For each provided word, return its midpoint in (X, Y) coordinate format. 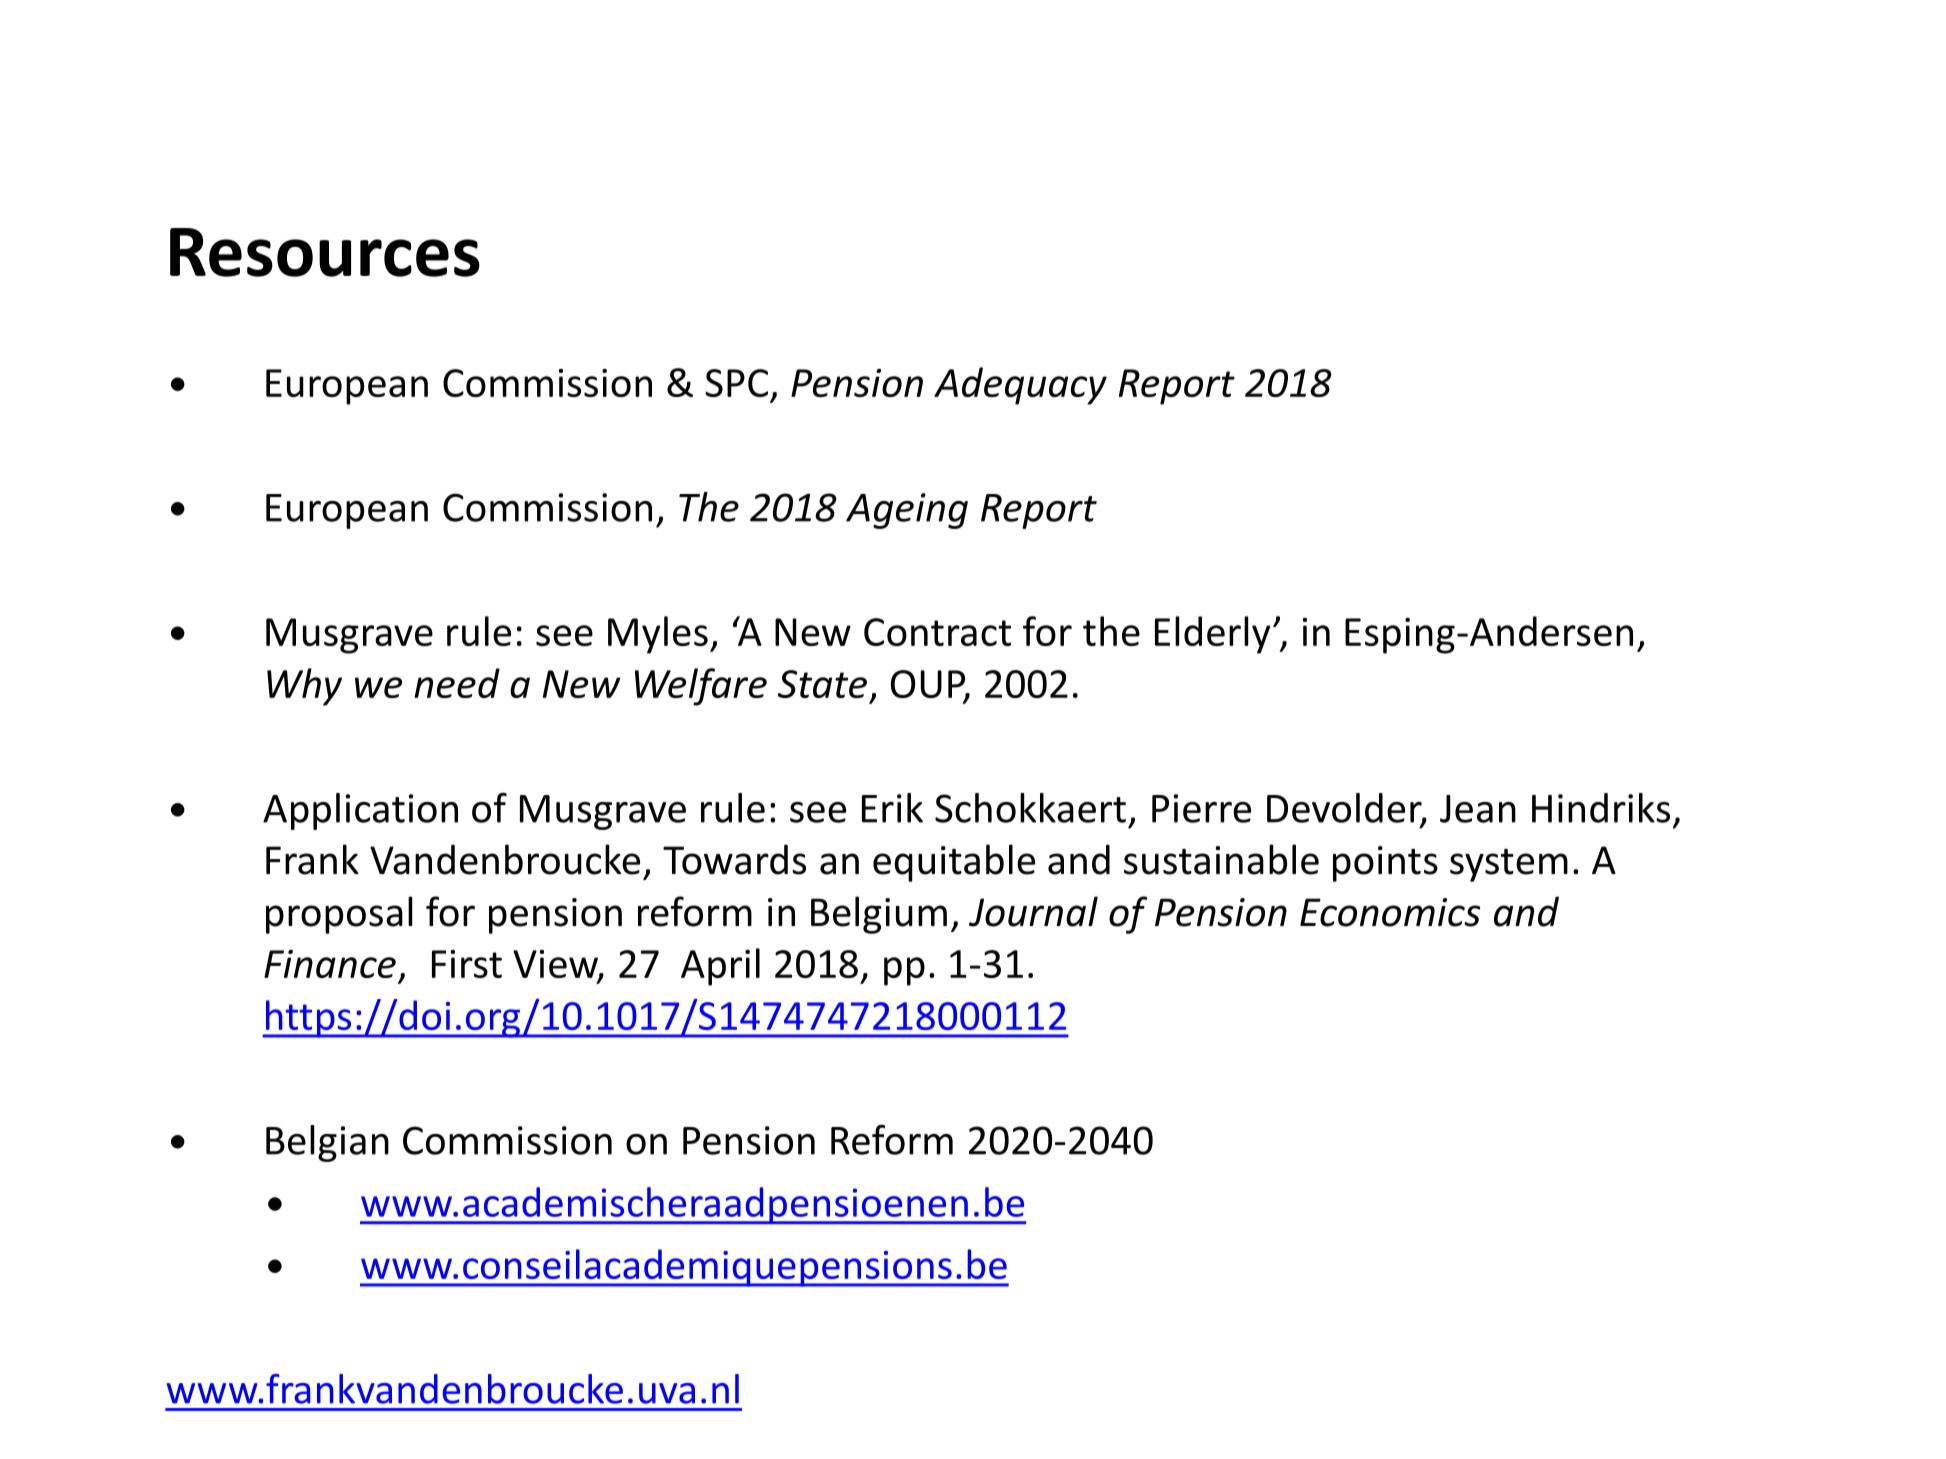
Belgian (327, 1143)
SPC (736, 383)
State (822, 684)
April (720, 967)
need (457, 683)
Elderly (1213, 635)
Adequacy (1020, 386)
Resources (325, 252)
